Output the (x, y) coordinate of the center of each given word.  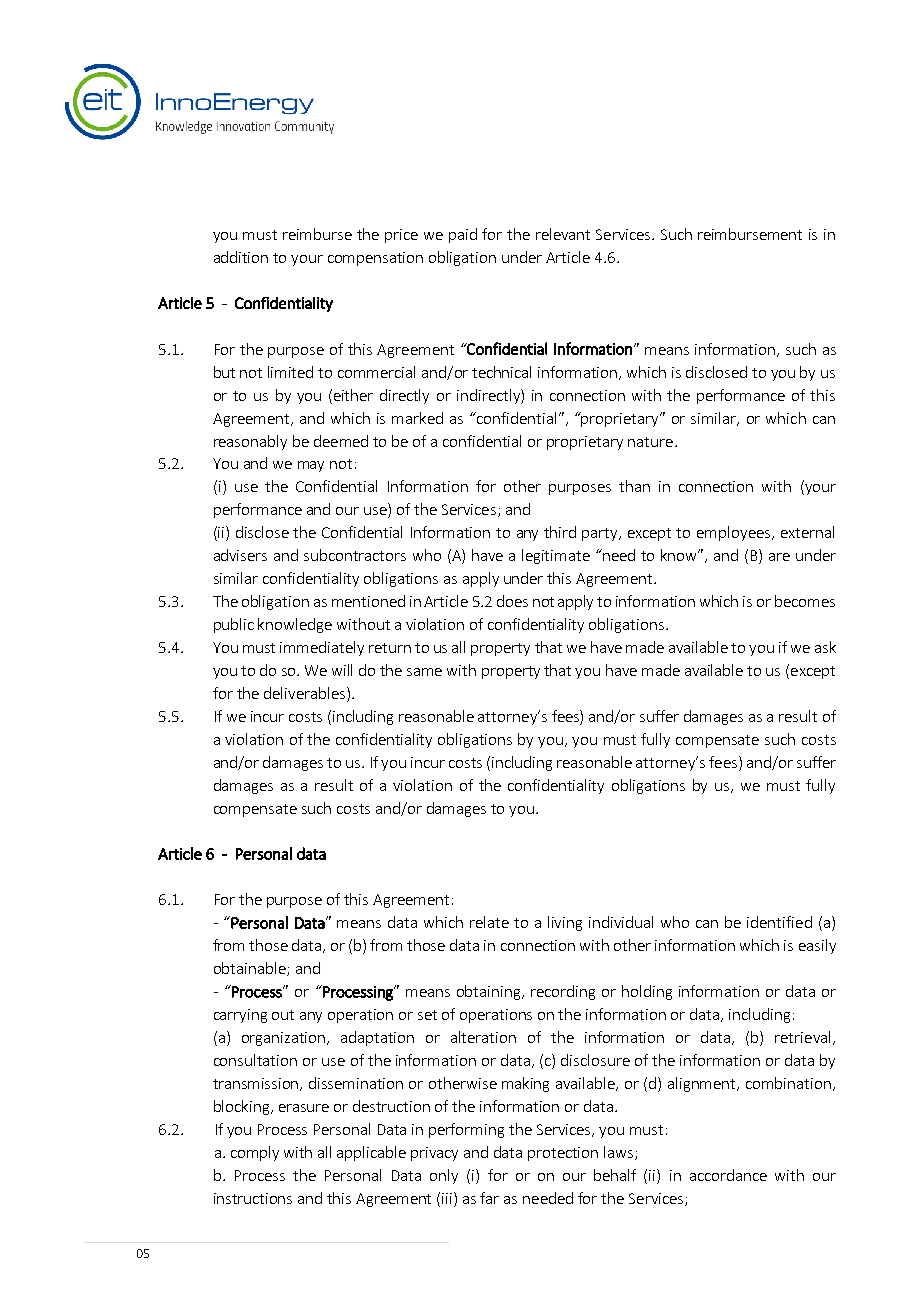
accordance (728, 1175)
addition (241, 257)
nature (650, 442)
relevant (563, 234)
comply (255, 1153)
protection (563, 1154)
